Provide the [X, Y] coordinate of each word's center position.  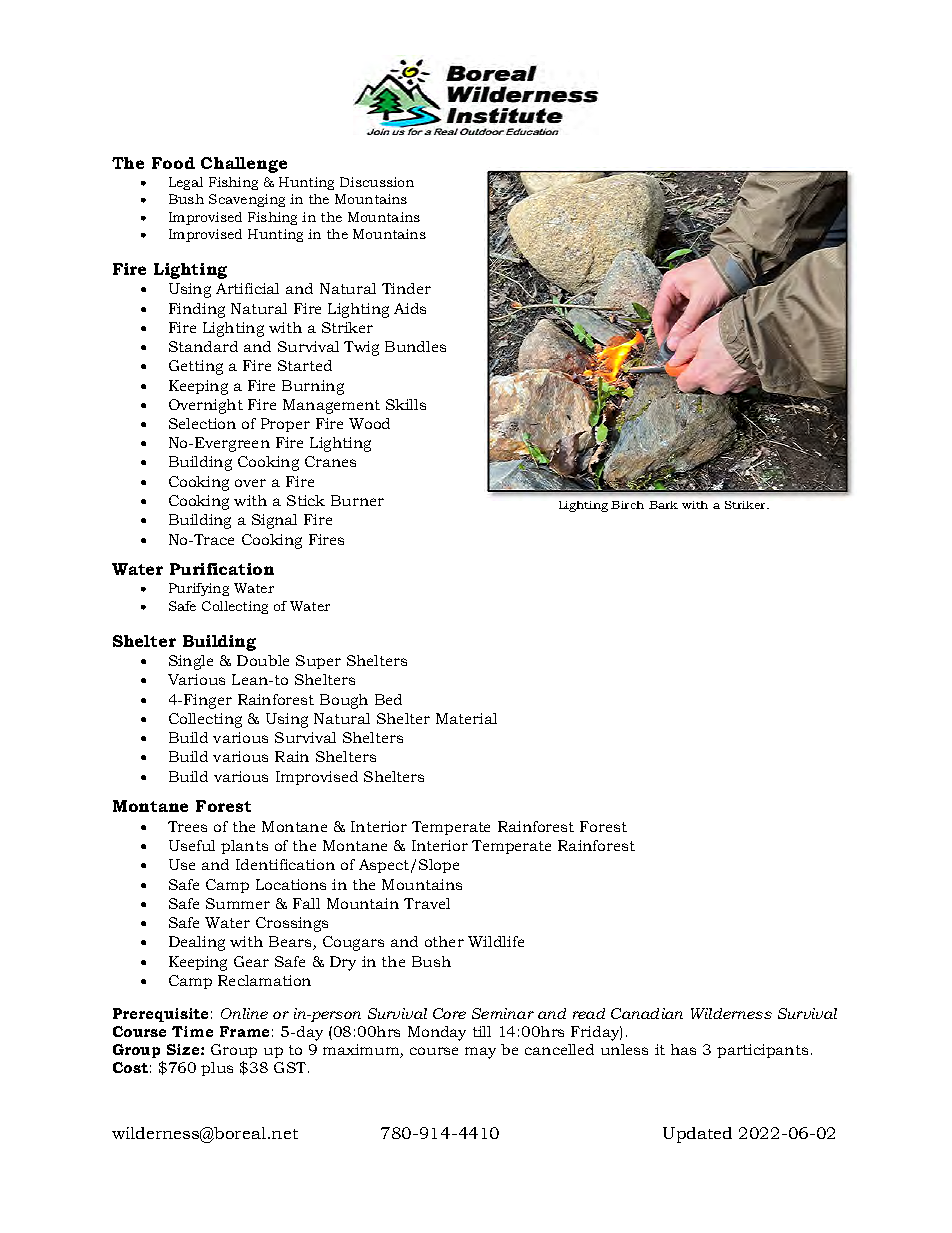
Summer [238, 903]
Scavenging [247, 200]
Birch [627, 505]
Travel [427, 903]
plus [217, 1069]
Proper [285, 425]
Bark [663, 505]
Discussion [377, 182]
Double [263, 660]
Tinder [406, 288]
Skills [406, 404]
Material [466, 718]
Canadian [647, 1013]
